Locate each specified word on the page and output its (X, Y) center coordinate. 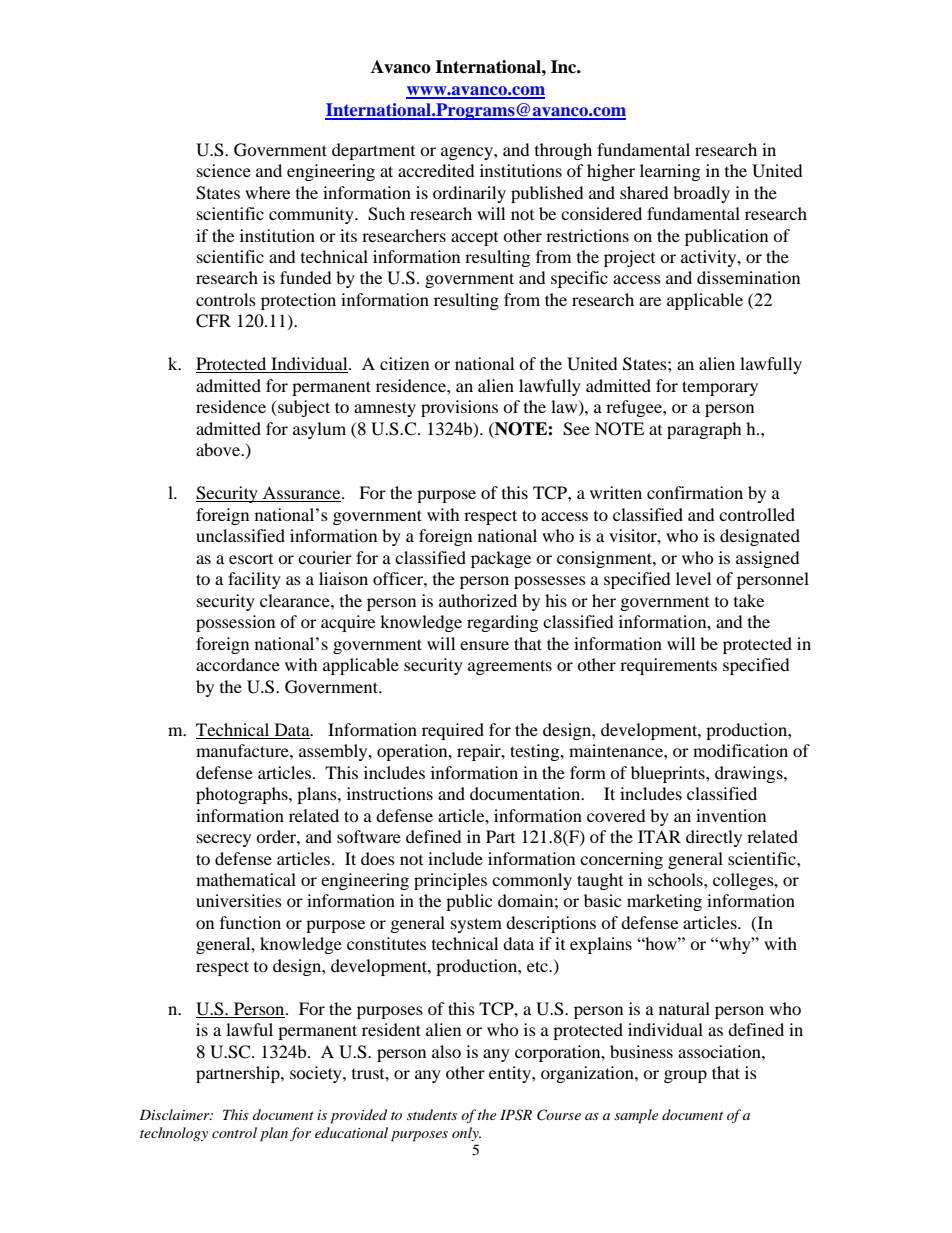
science (224, 170)
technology (174, 1134)
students (432, 1114)
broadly (701, 194)
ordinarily (469, 194)
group (685, 1076)
